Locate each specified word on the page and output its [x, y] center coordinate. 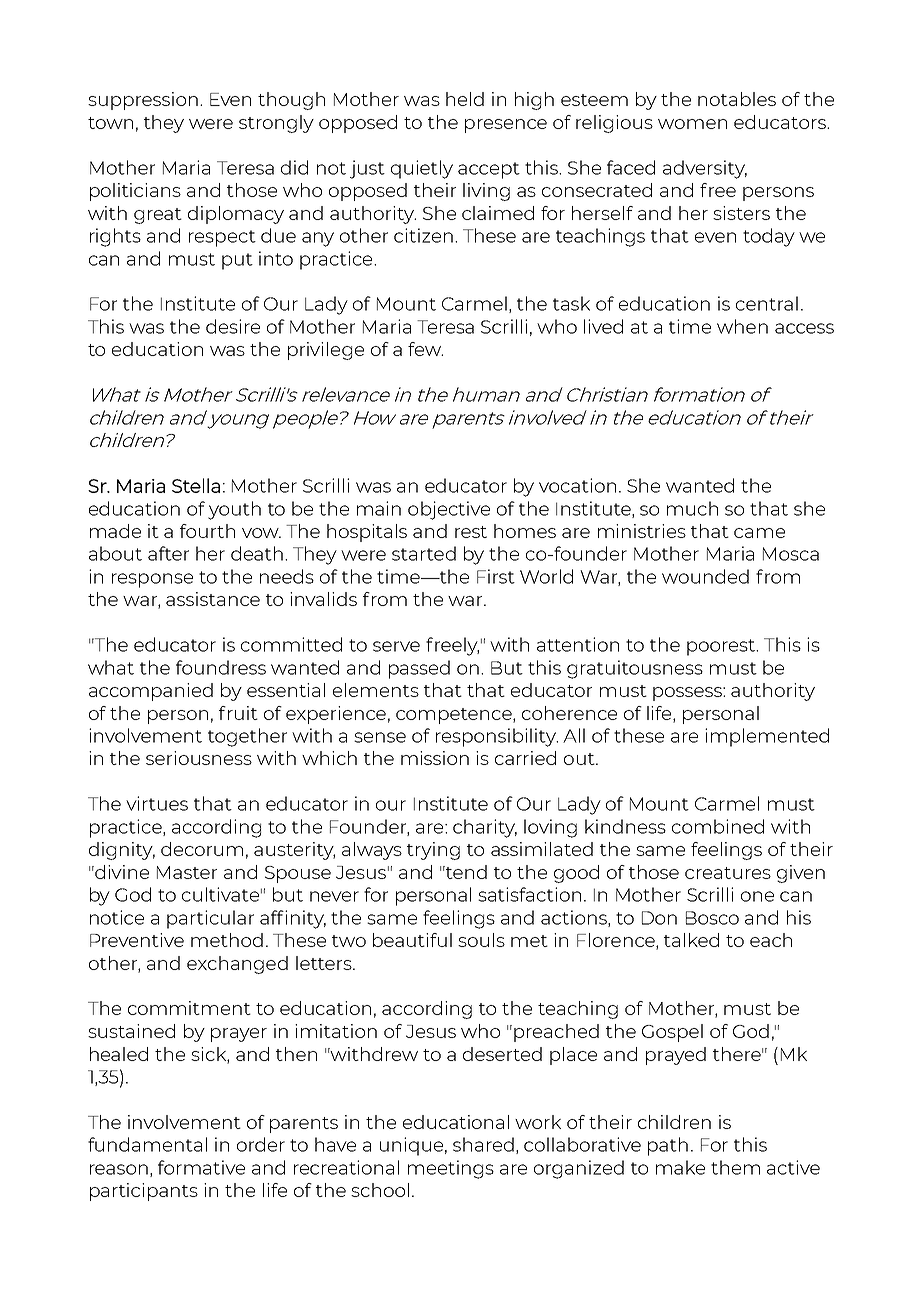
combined [718, 826]
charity [485, 828]
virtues [157, 803]
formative [201, 1167]
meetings [451, 1169]
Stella [196, 485]
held [465, 99]
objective [449, 510]
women [692, 124]
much [692, 508]
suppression [143, 101]
